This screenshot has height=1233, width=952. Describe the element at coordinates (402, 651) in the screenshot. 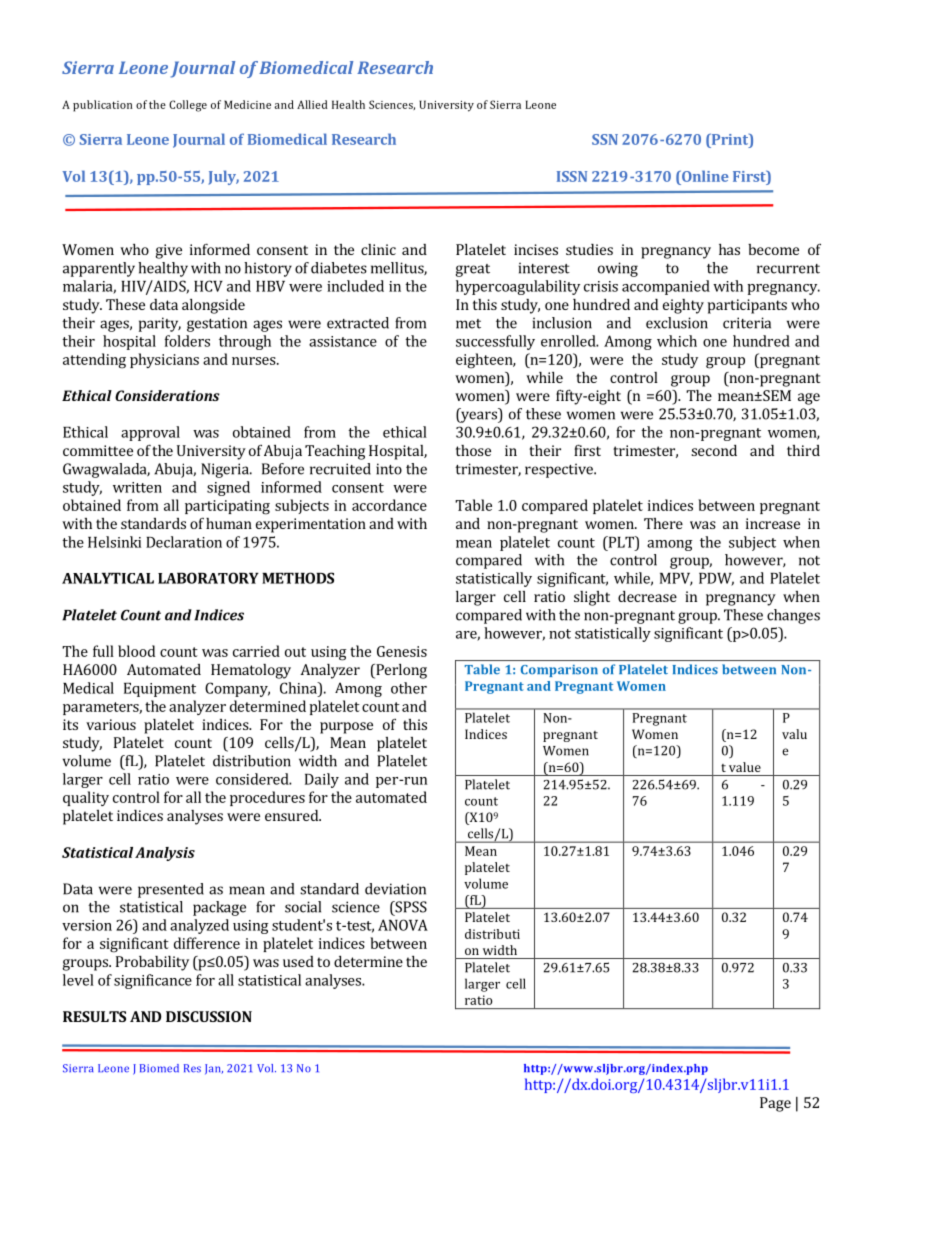

I see `Genesis` at that location.
